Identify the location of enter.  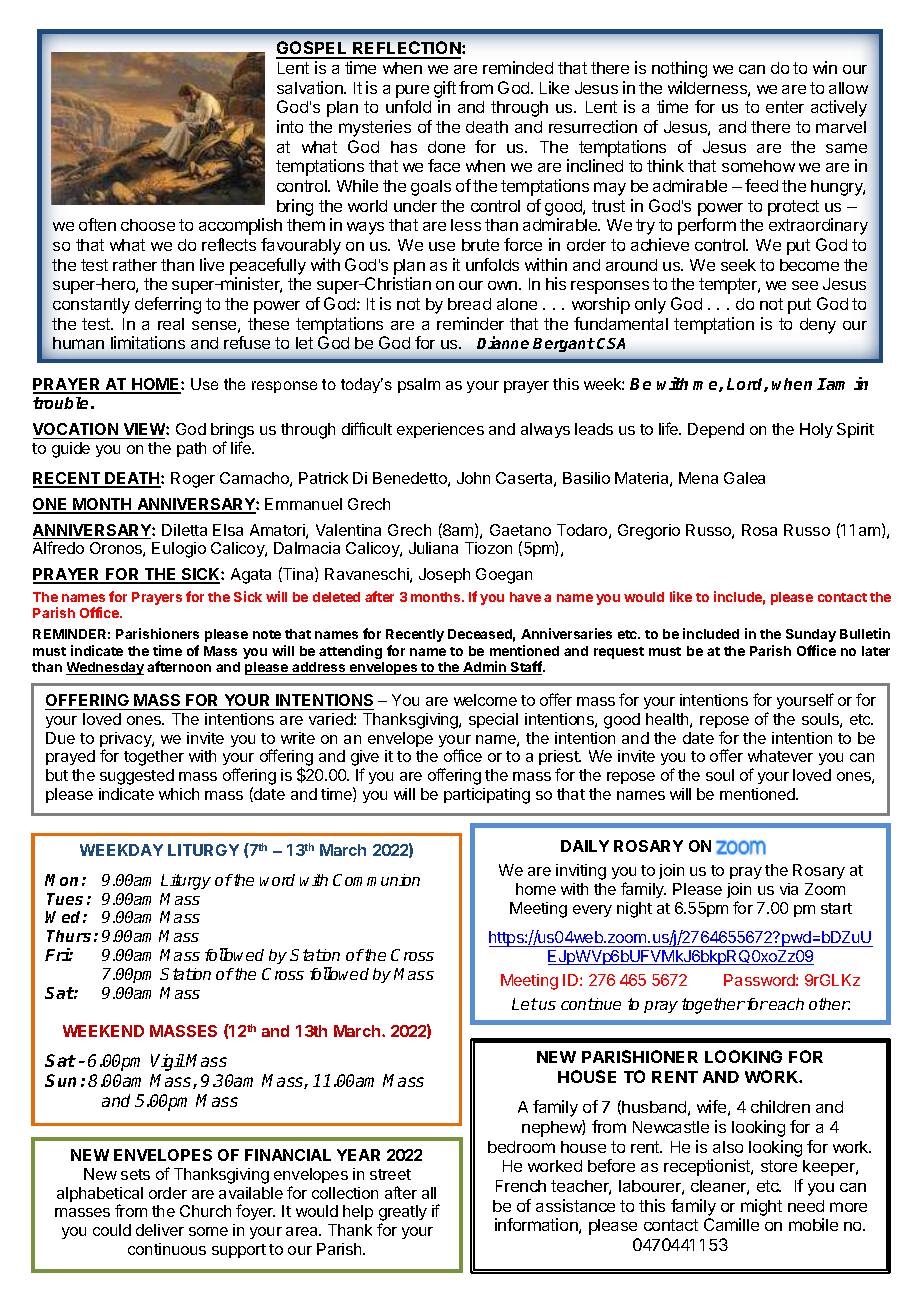
(785, 107).
